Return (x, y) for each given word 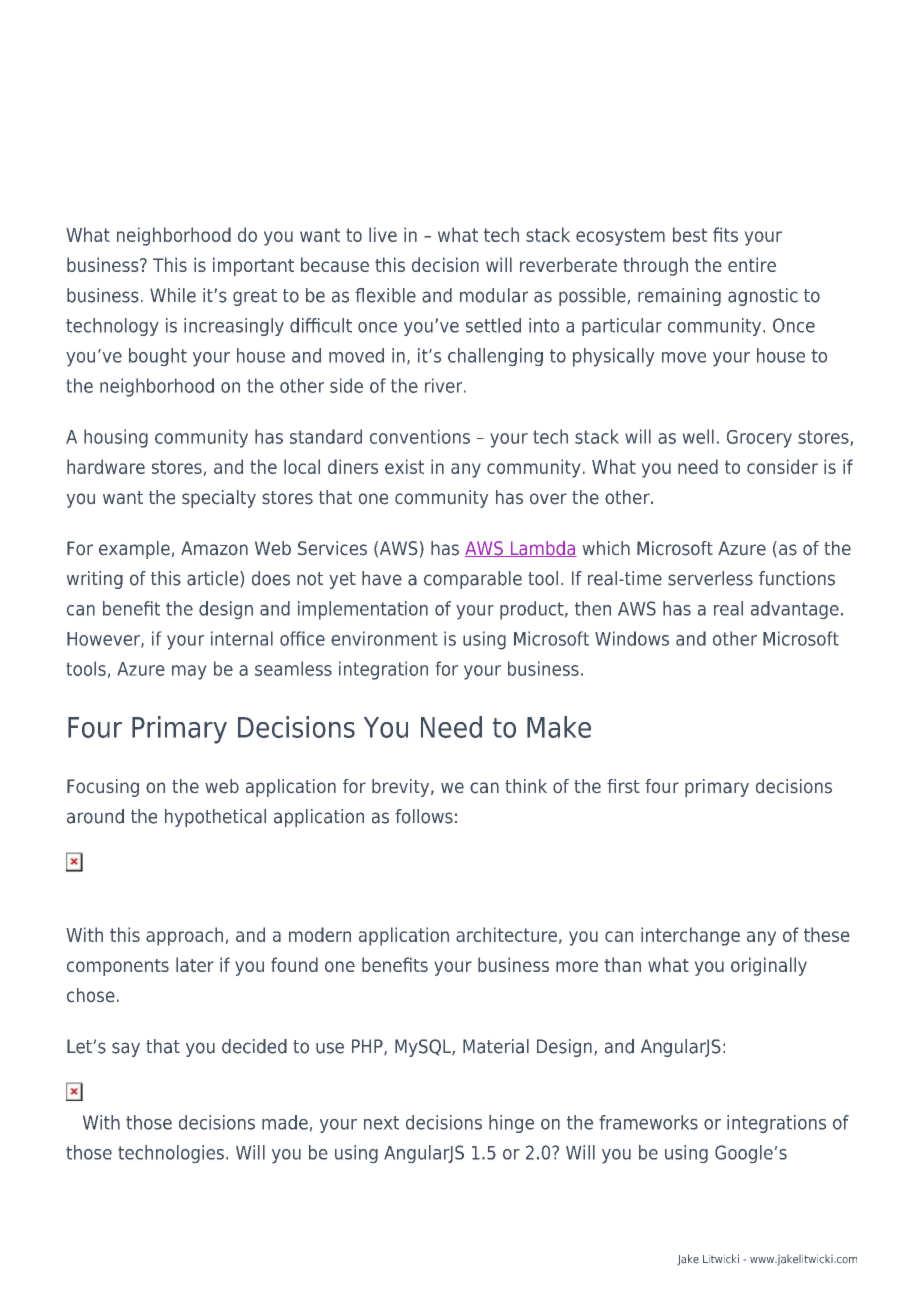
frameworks (648, 1122)
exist (404, 466)
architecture (506, 934)
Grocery (759, 439)
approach (184, 936)
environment (384, 638)
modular (494, 295)
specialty (219, 499)
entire (752, 264)
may (189, 672)
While (173, 295)
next (381, 1123)
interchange (690, 936)
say (126, 1049)
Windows (632, 638)
